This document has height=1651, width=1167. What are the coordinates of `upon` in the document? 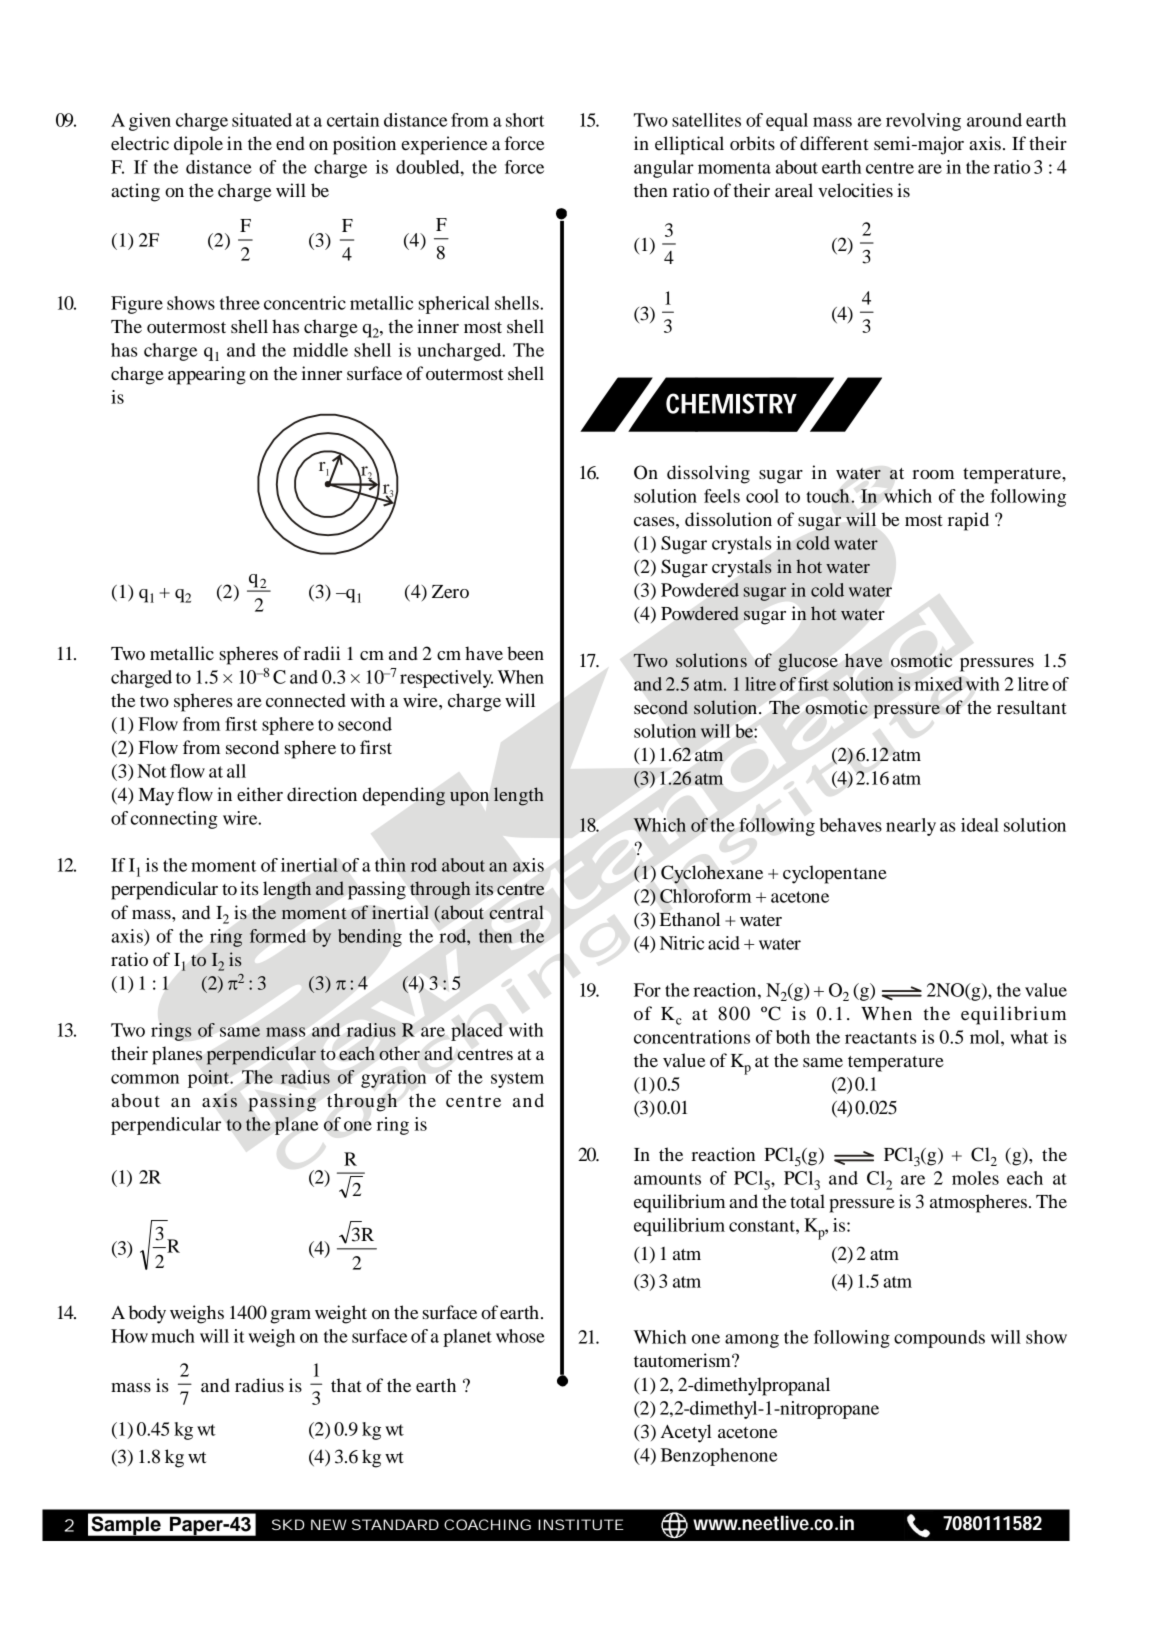 It's located at (469, 799).
